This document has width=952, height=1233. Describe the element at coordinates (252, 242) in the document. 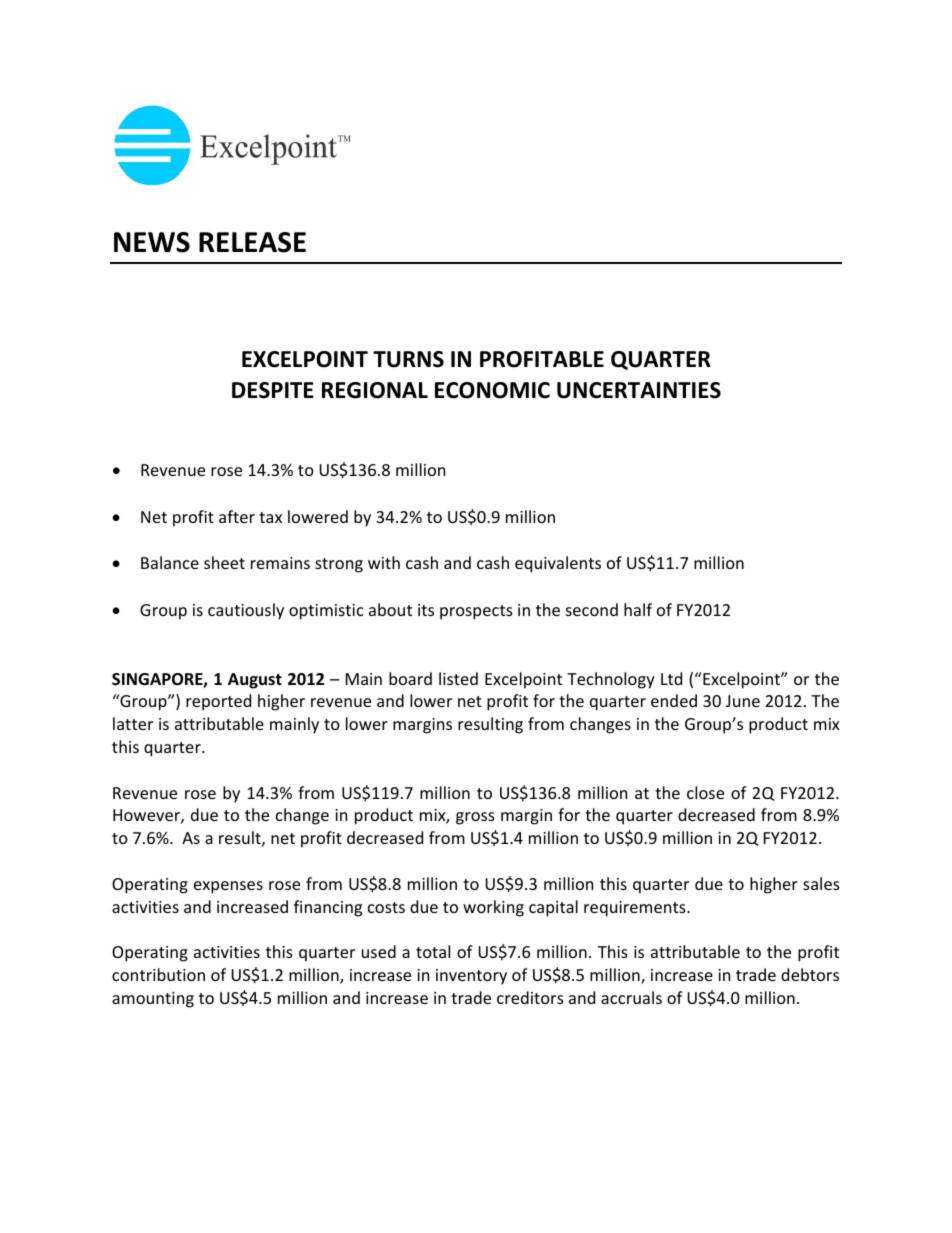

I see `RELEASE` at that location.
